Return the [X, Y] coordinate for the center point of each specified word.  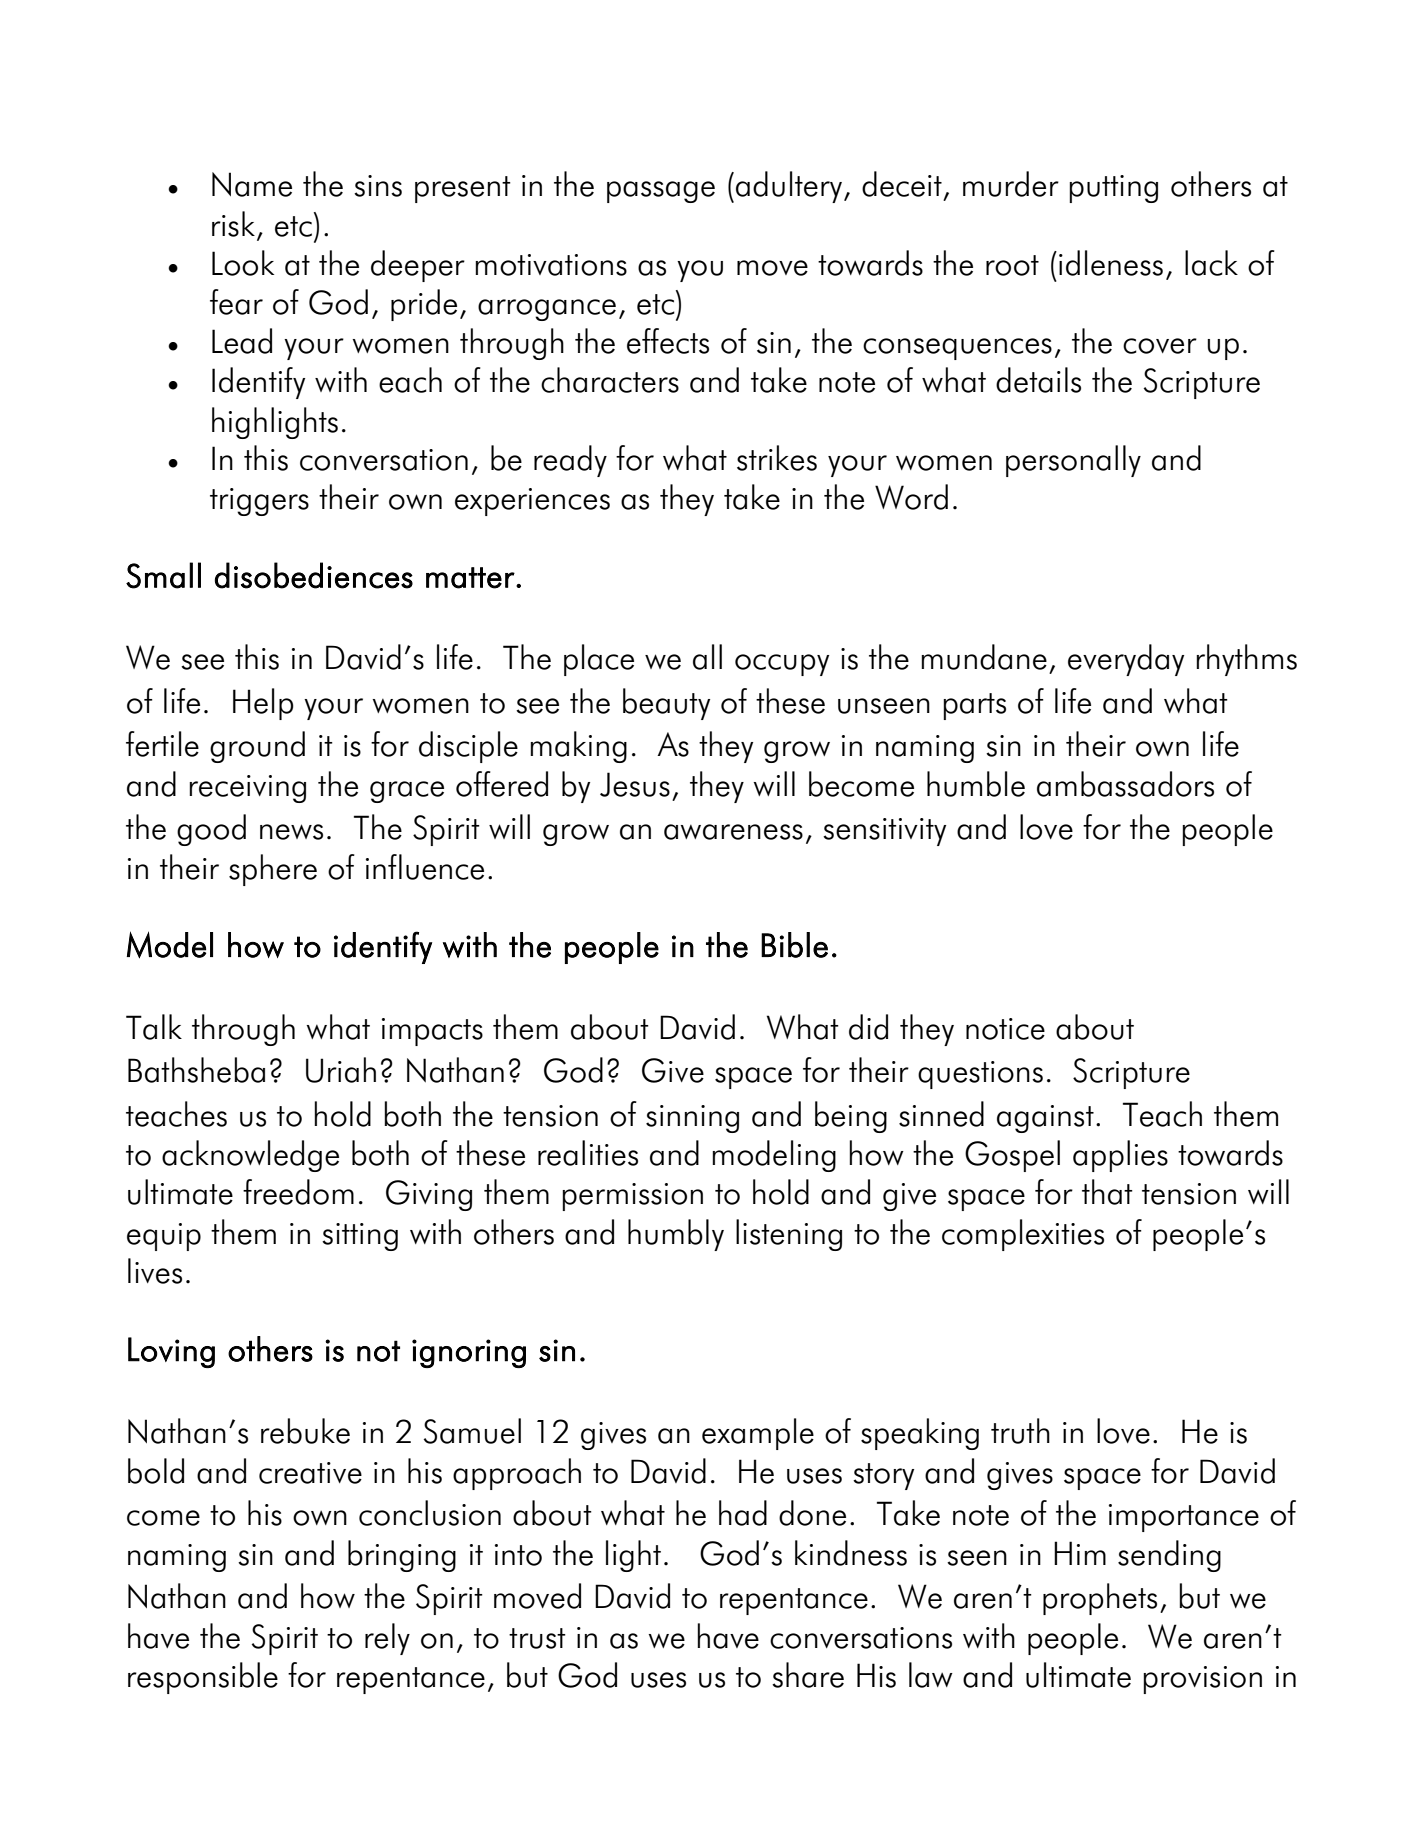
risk [233, 224]
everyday [1126, 660]
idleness [1111, 263]
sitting [360, 1237]
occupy [782, 665]
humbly [676, 1235]
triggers [259, 502]
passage [661, 192]
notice [1005, 1029]
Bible [794, 945]
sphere [273, 870]
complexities [1023, 1235]
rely [387, 1639]
